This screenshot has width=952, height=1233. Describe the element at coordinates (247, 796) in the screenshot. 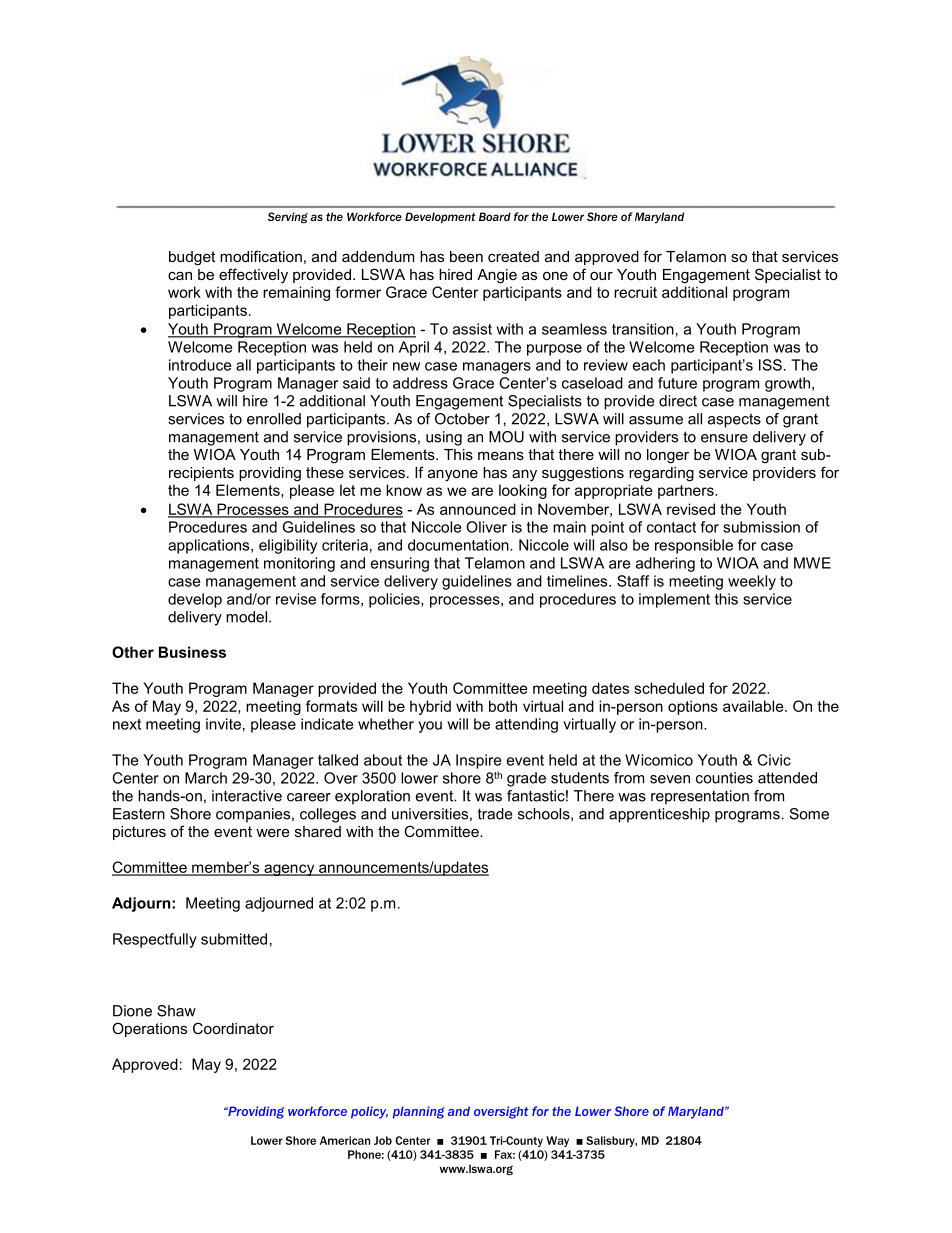

I see `interactive` at that location.
